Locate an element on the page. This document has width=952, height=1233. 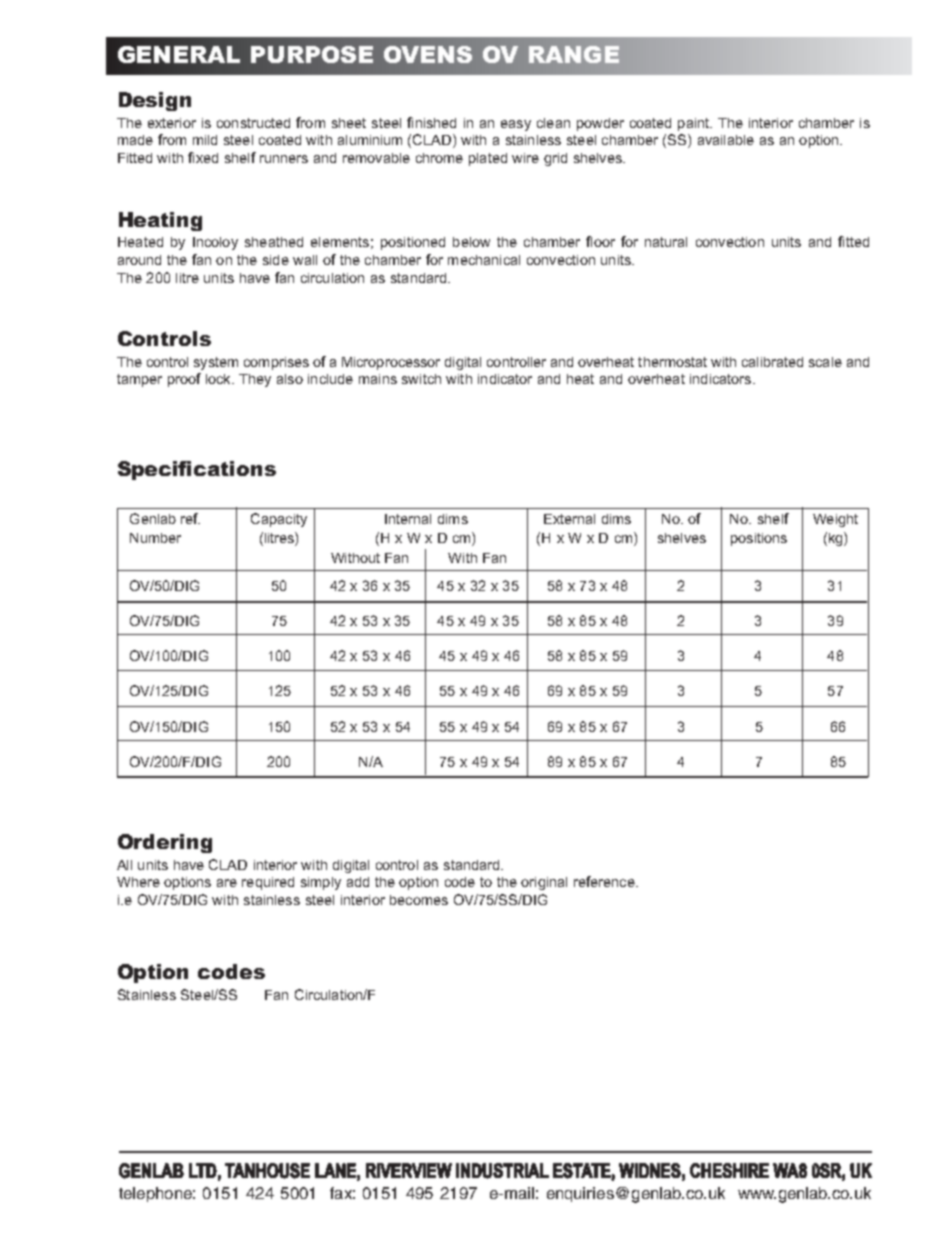
easy is located at coordinates (516, 125).
